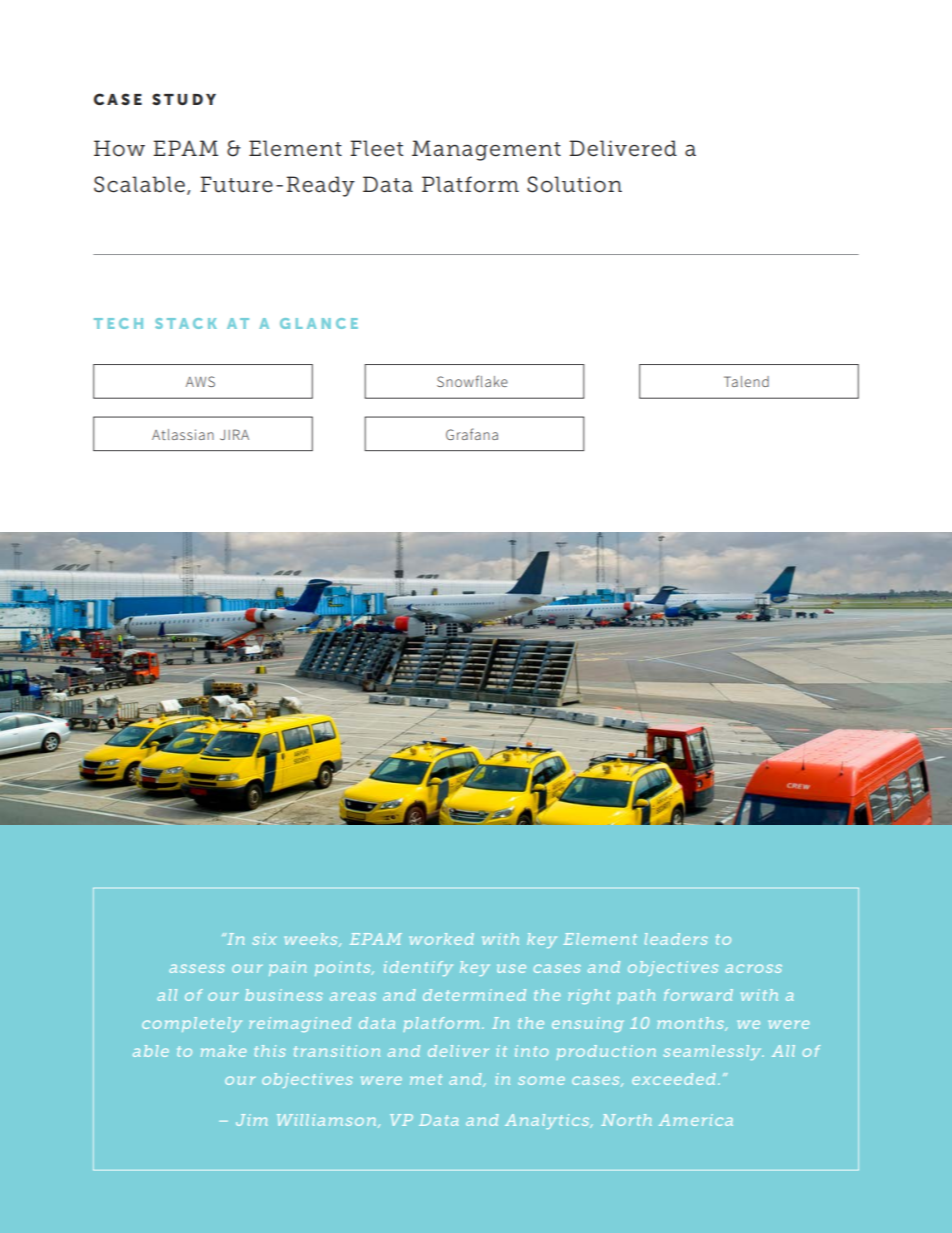 The height and width of the screenshot is (1233, 952). I want to click on met, so click(426, 1079).
